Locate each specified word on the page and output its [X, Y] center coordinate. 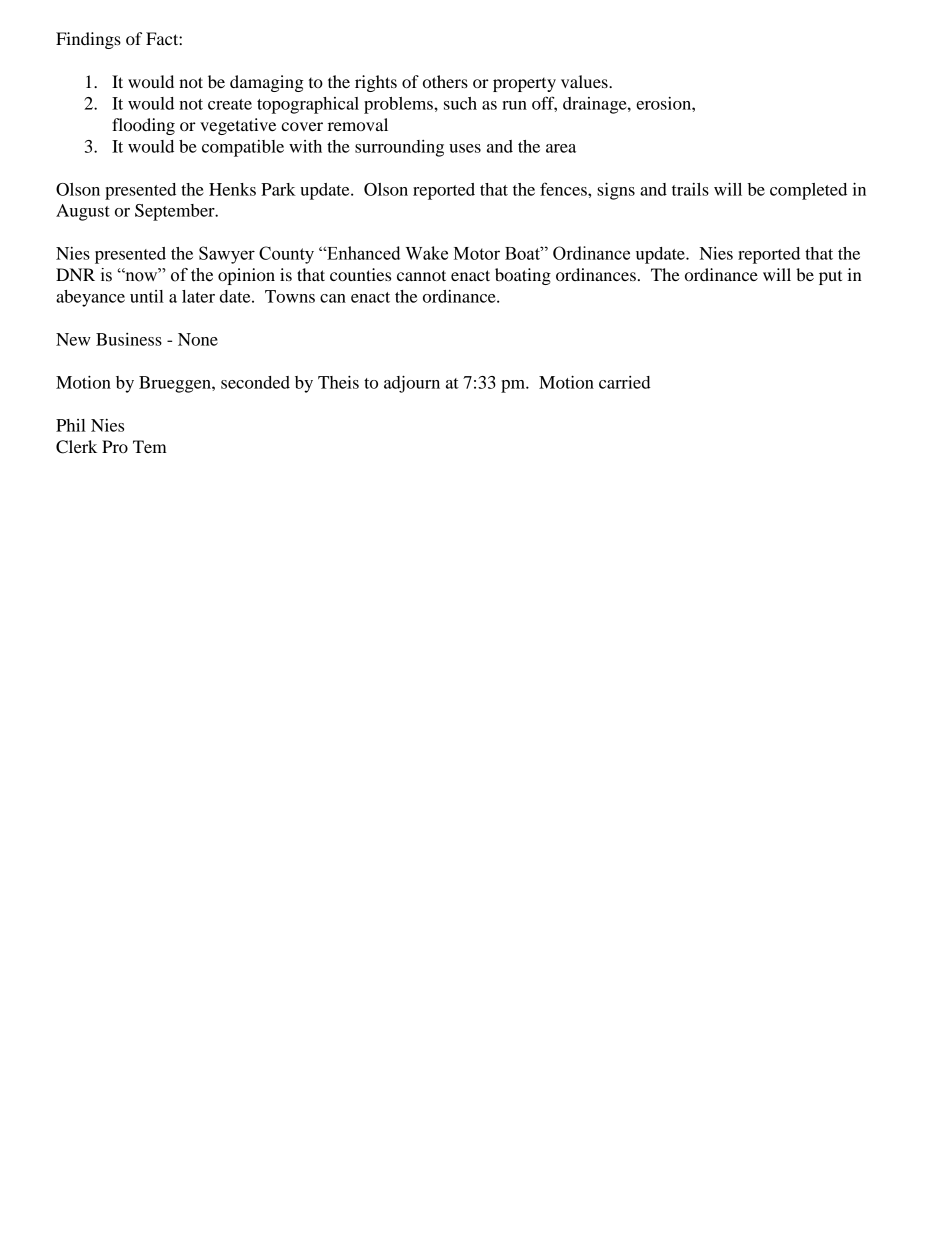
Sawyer [227, 255]
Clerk [76, 447]
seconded [255, 382]
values [585, 81]
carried [625, 382]
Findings [88, 40]
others [445, 81]
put [830, 278]
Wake [427, 253]
